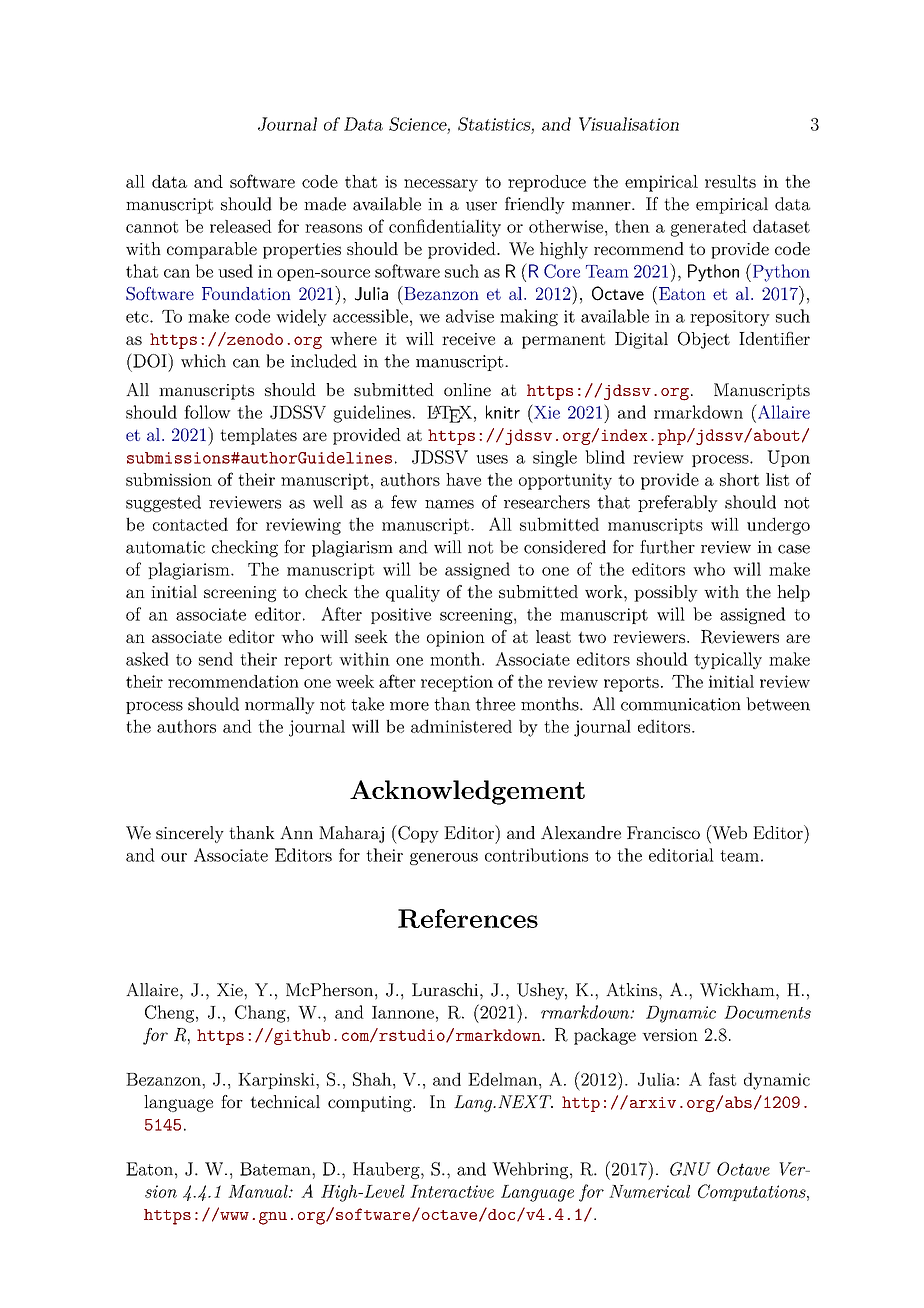 The height and width of the document is (1308, 924). Describe the element at coordinates (730, 181) in the document. I see `results` at that location.
